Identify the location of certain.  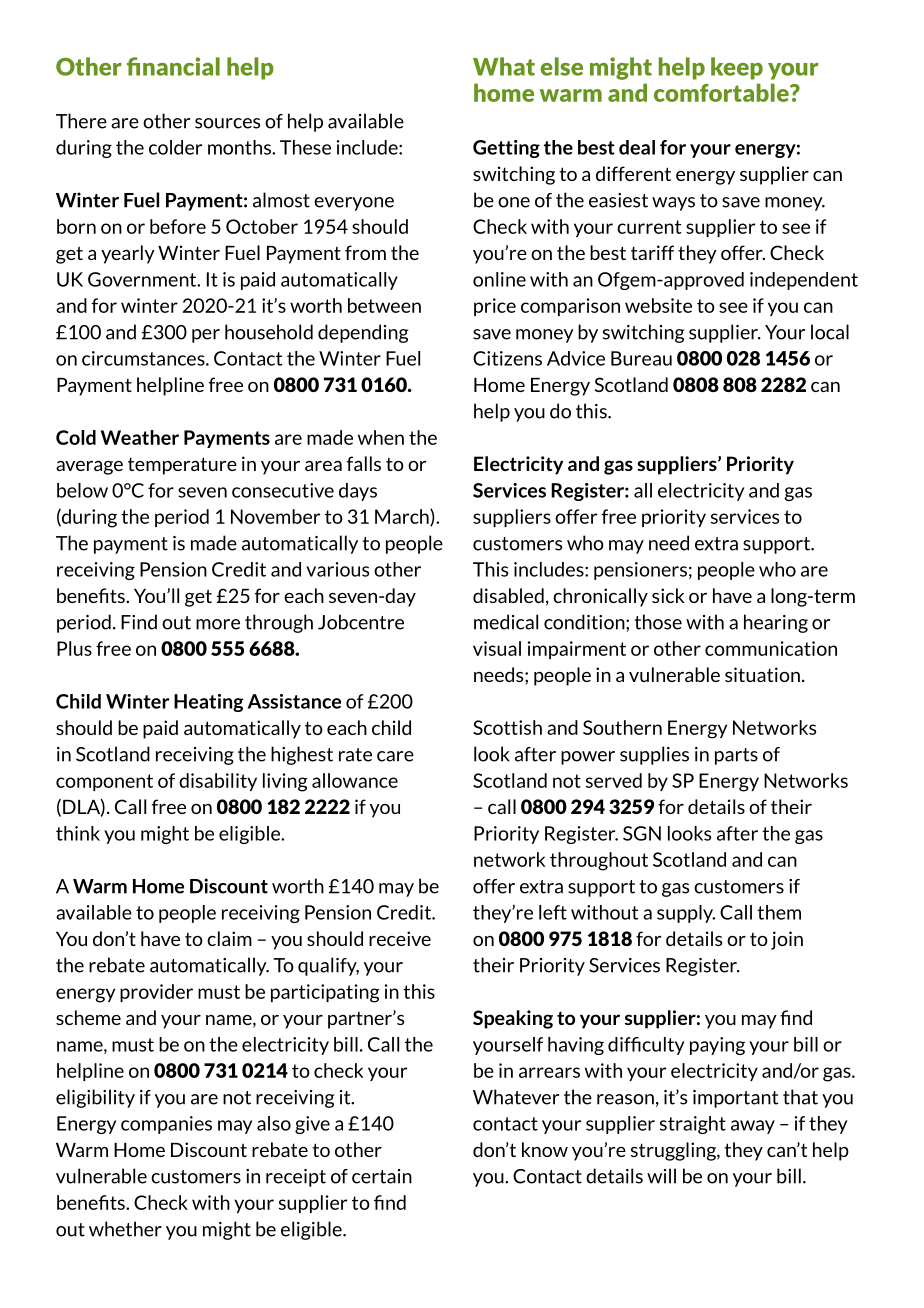
(382, 1176).
